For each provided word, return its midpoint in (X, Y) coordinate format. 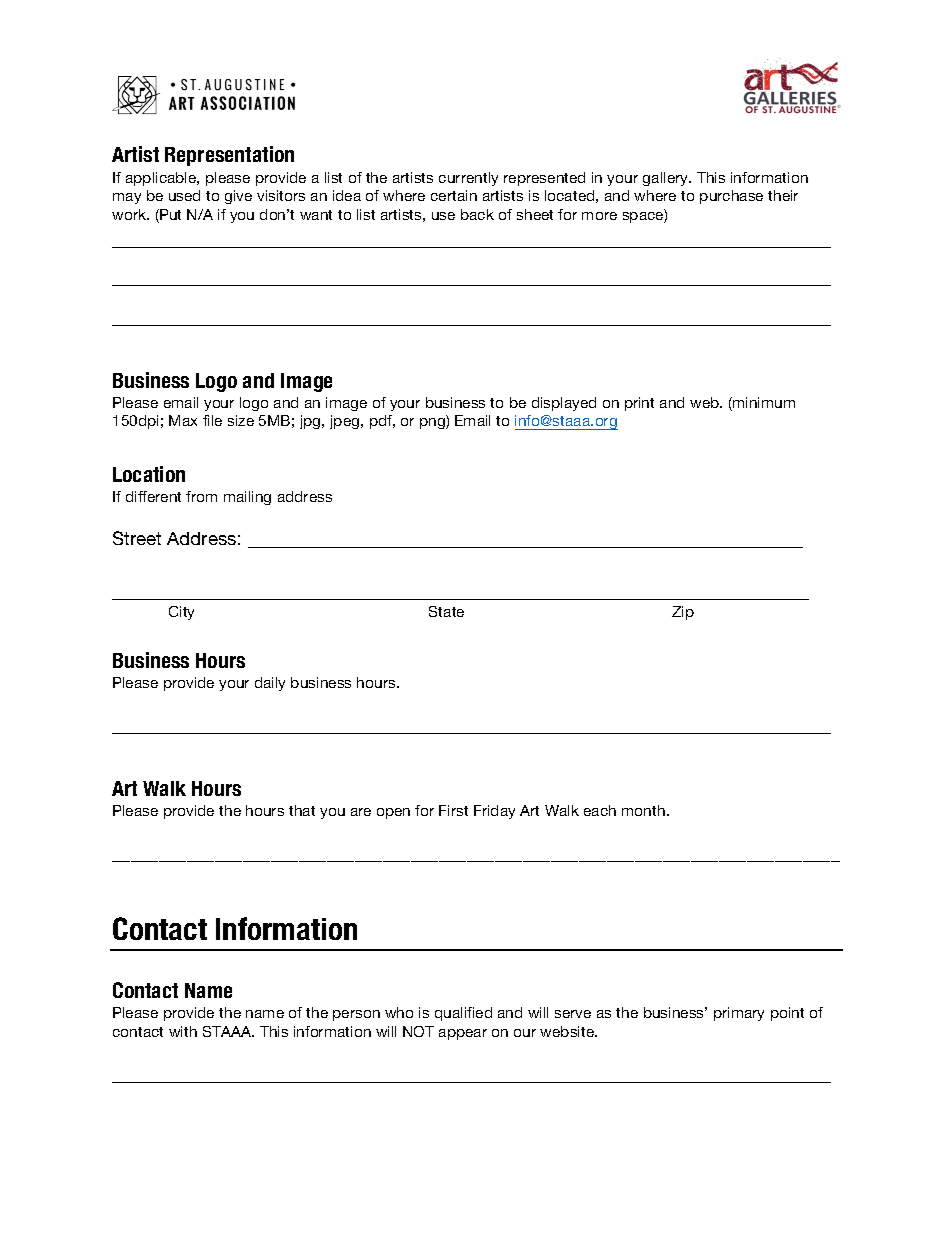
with (183, 1031)
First (453, 810)
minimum (763, 404)
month (643, 810)
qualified (463, 1014)
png (433, 423)
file (212, 420)
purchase (731, 197)
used (184, 195)
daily (270, 684)
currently (468, 179)
